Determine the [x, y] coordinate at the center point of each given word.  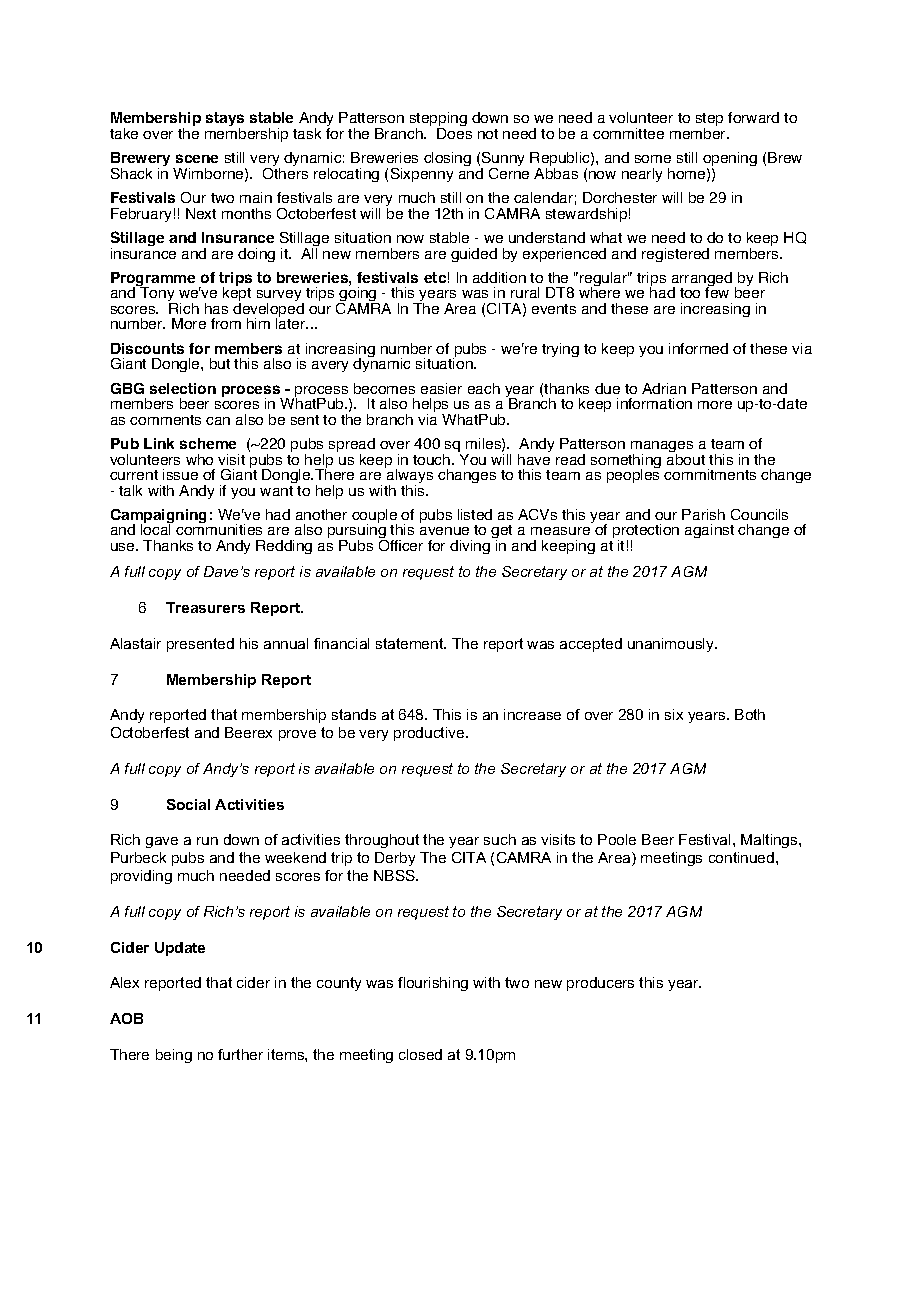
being [174, 1056]
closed [420, 1054]
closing [447, 159]
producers [600, 984]
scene [197, 158]
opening [730, 161]
